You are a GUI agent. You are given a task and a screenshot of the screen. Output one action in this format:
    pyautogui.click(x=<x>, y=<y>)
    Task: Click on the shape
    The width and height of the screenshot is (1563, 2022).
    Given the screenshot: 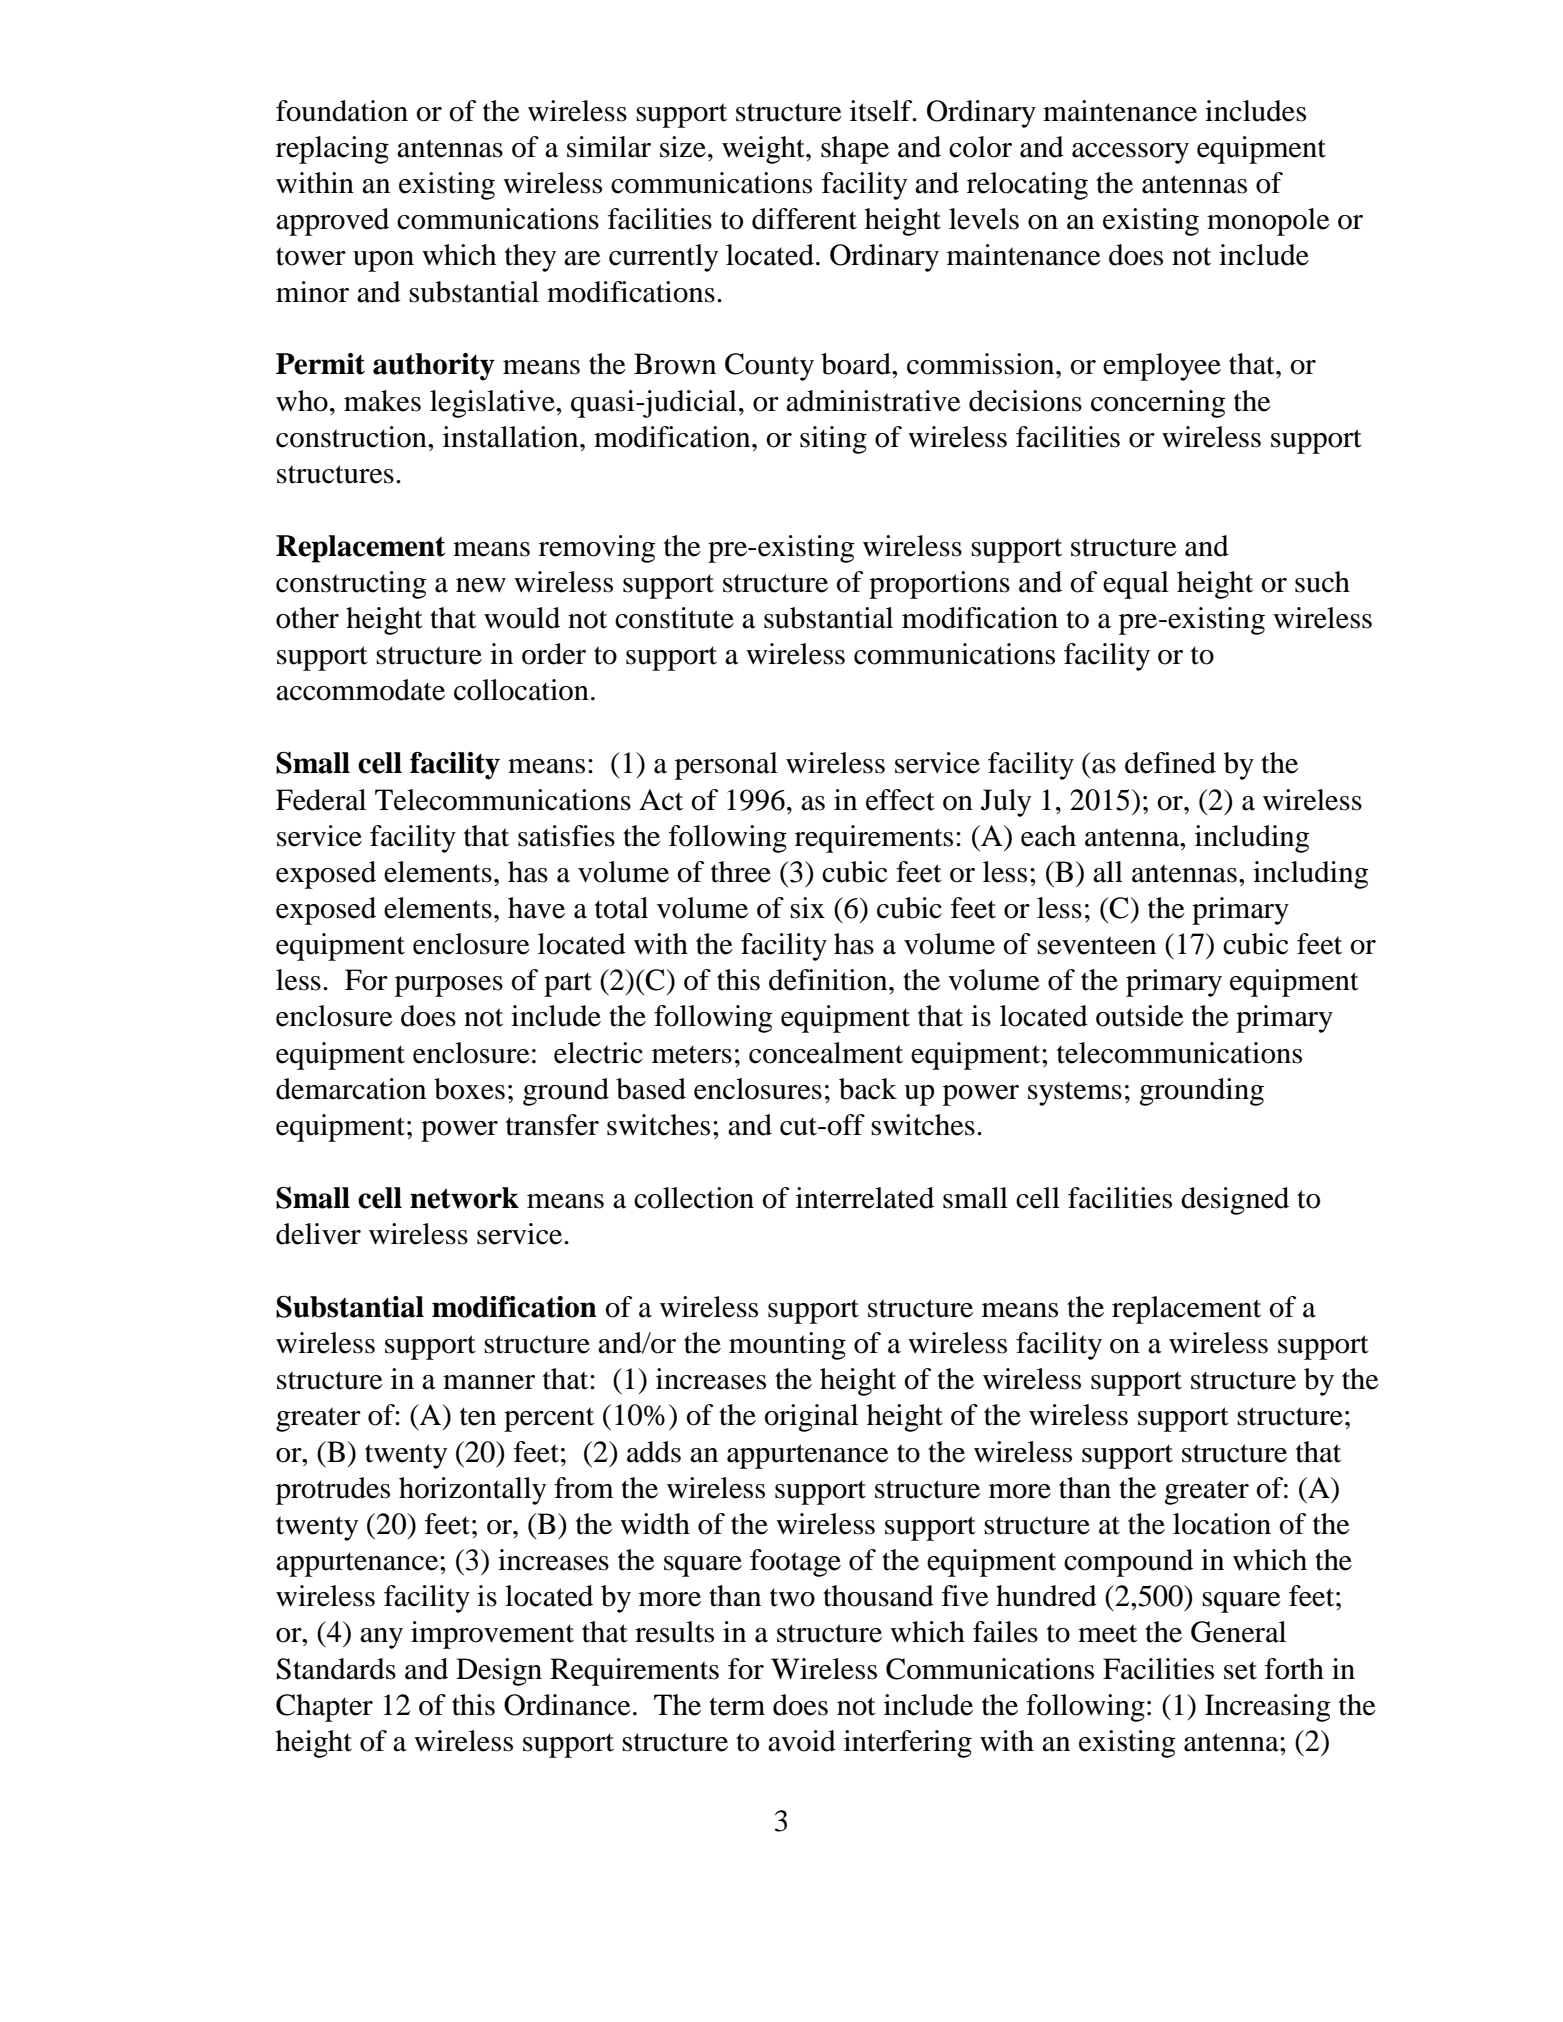 What is the action you would take?
    pyautogui.click(x=855, y=150)
